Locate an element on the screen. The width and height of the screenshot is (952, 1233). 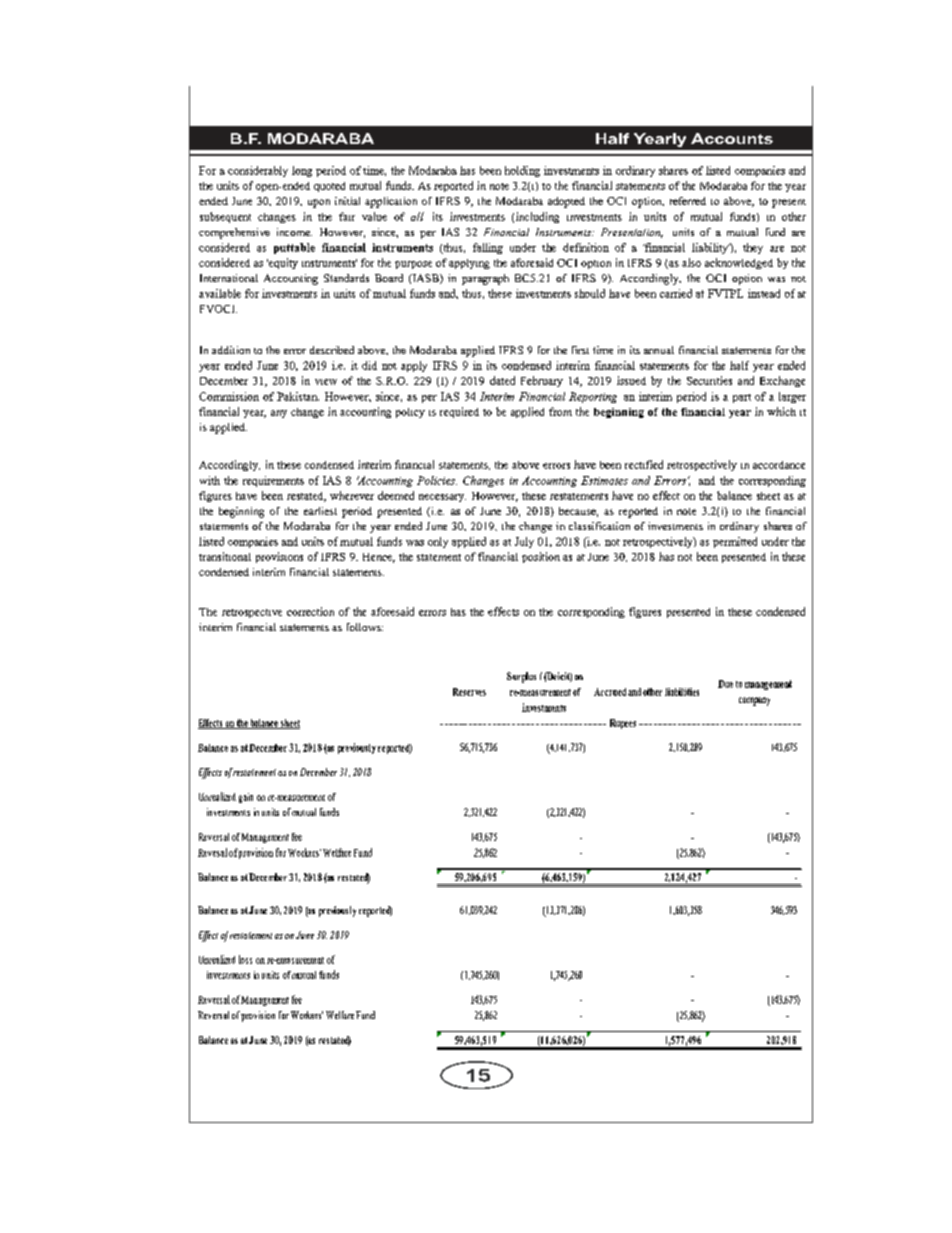
Rupees is located at coordinates (623, 724).
